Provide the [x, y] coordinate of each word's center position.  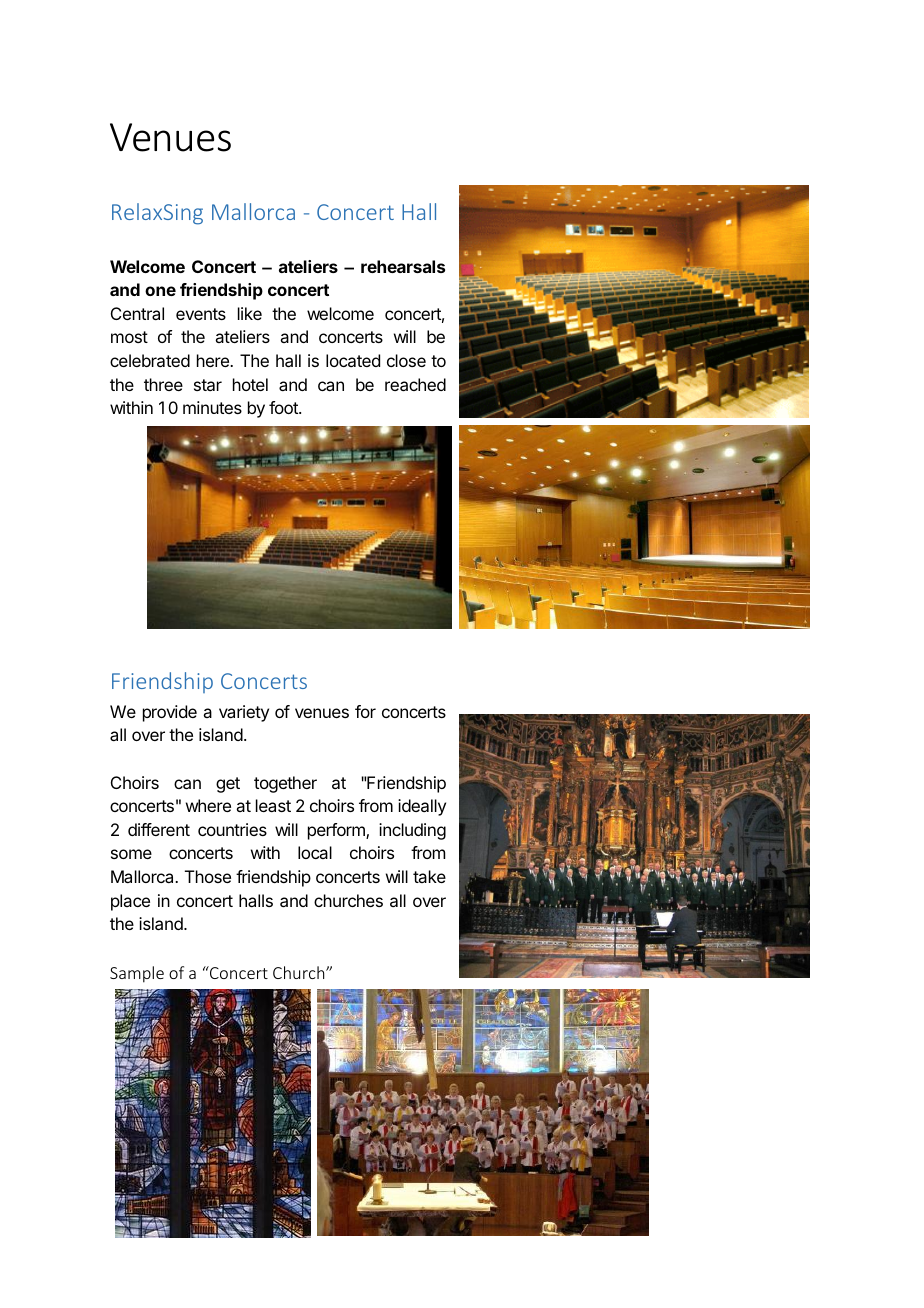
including [412, 831]
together [285, 784]
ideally [422, 807]
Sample [137, 974]
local [315, 852]
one [160, 291]
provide [170, 713]
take [429, 876]
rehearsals [403, 266]
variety [244, 713]
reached [415, 384]
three [163, 384]
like [250, 313]
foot [284, 407]
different [159, 829]
